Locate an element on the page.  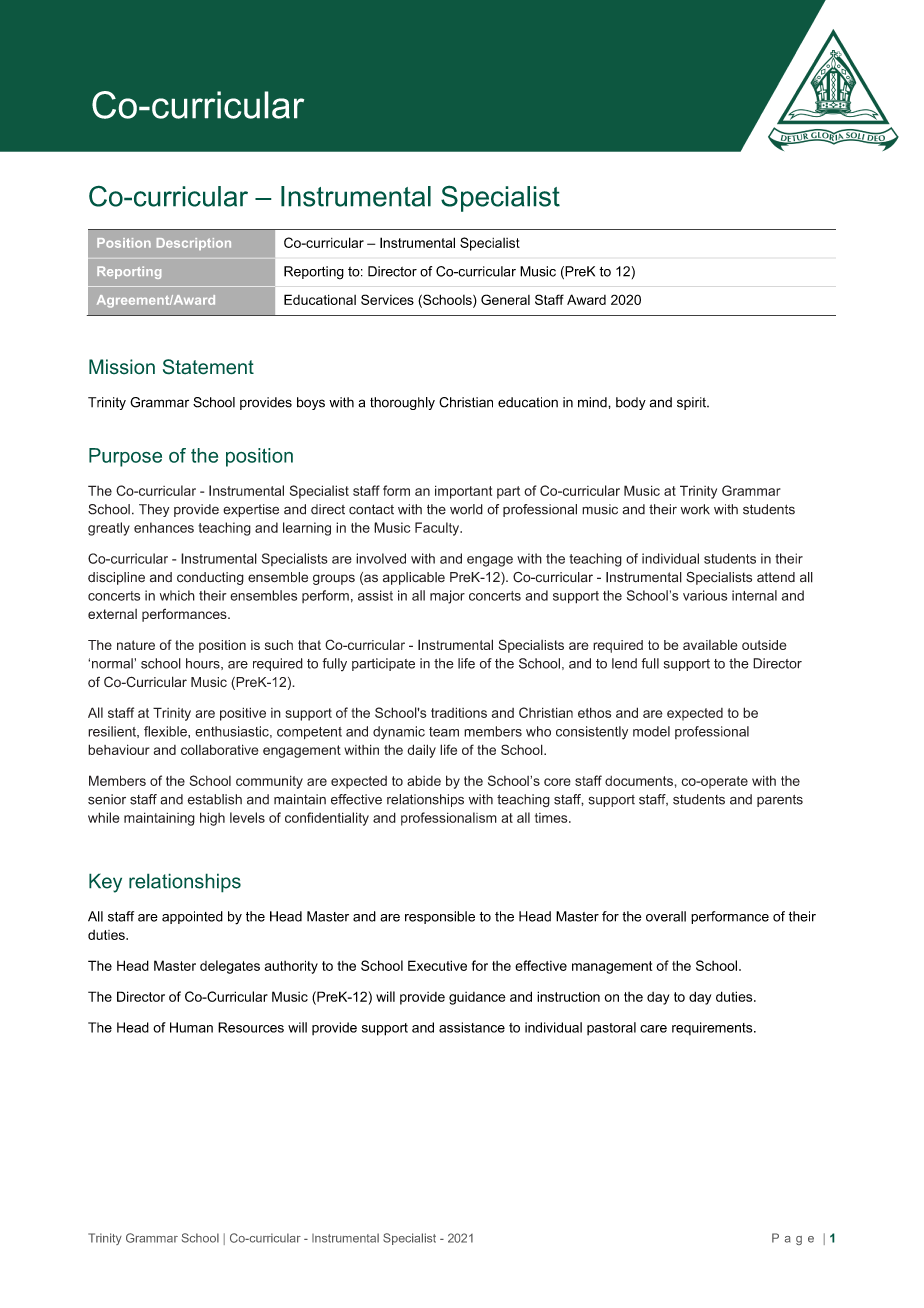
collaborative is located at coordinates (220, 749).
